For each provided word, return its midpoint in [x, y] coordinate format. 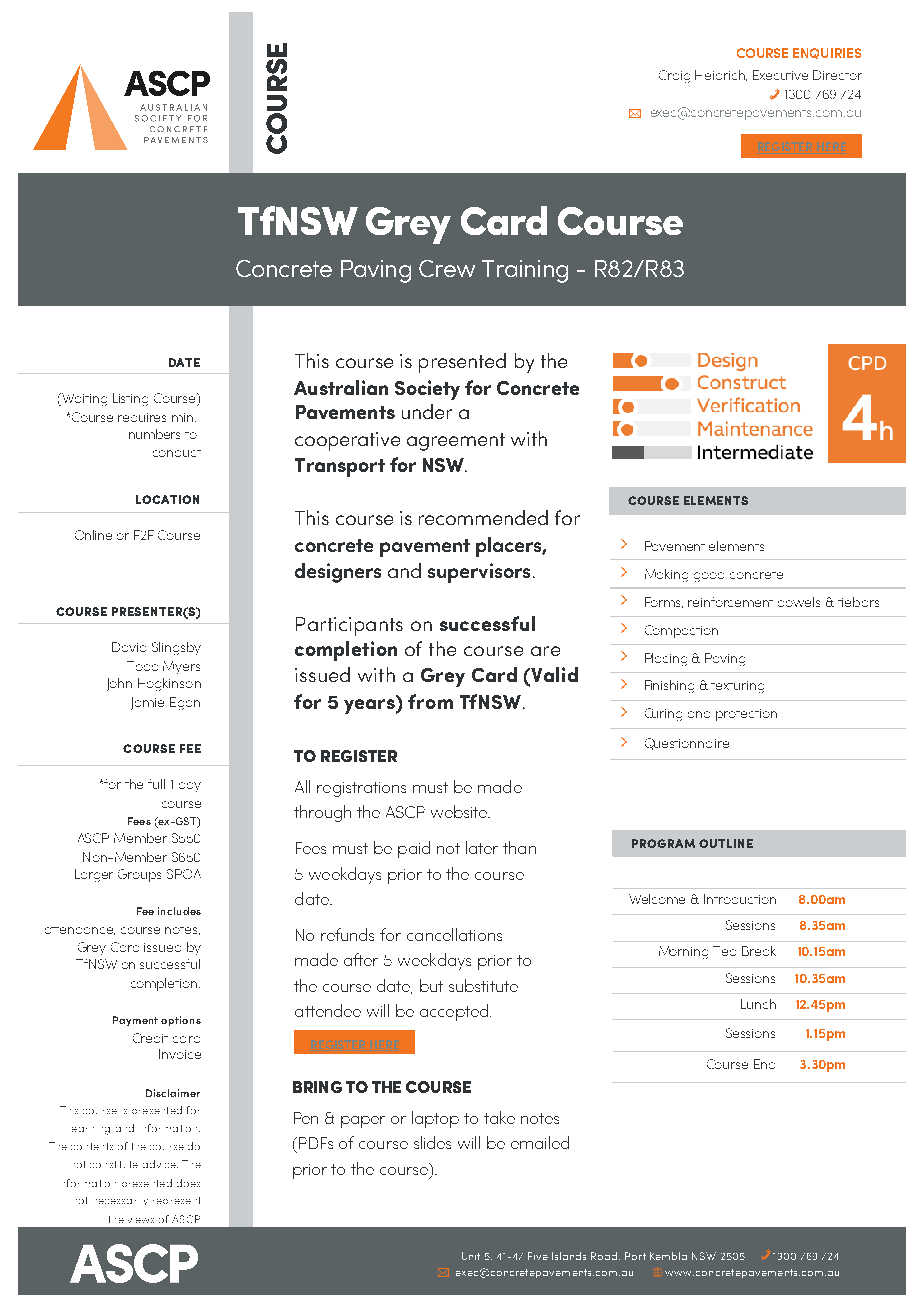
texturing [737, 687]
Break [759, 951]
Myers [181, 667]
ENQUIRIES [827, 53]
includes [179, 911]
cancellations [454, 934]
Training [525, 271]
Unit [471, 1256]
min [184, 417]
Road [605, 1256]
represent [176, 1200]
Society [427, 390]
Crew [447, 268]
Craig [674, 76]
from [430, 701]
